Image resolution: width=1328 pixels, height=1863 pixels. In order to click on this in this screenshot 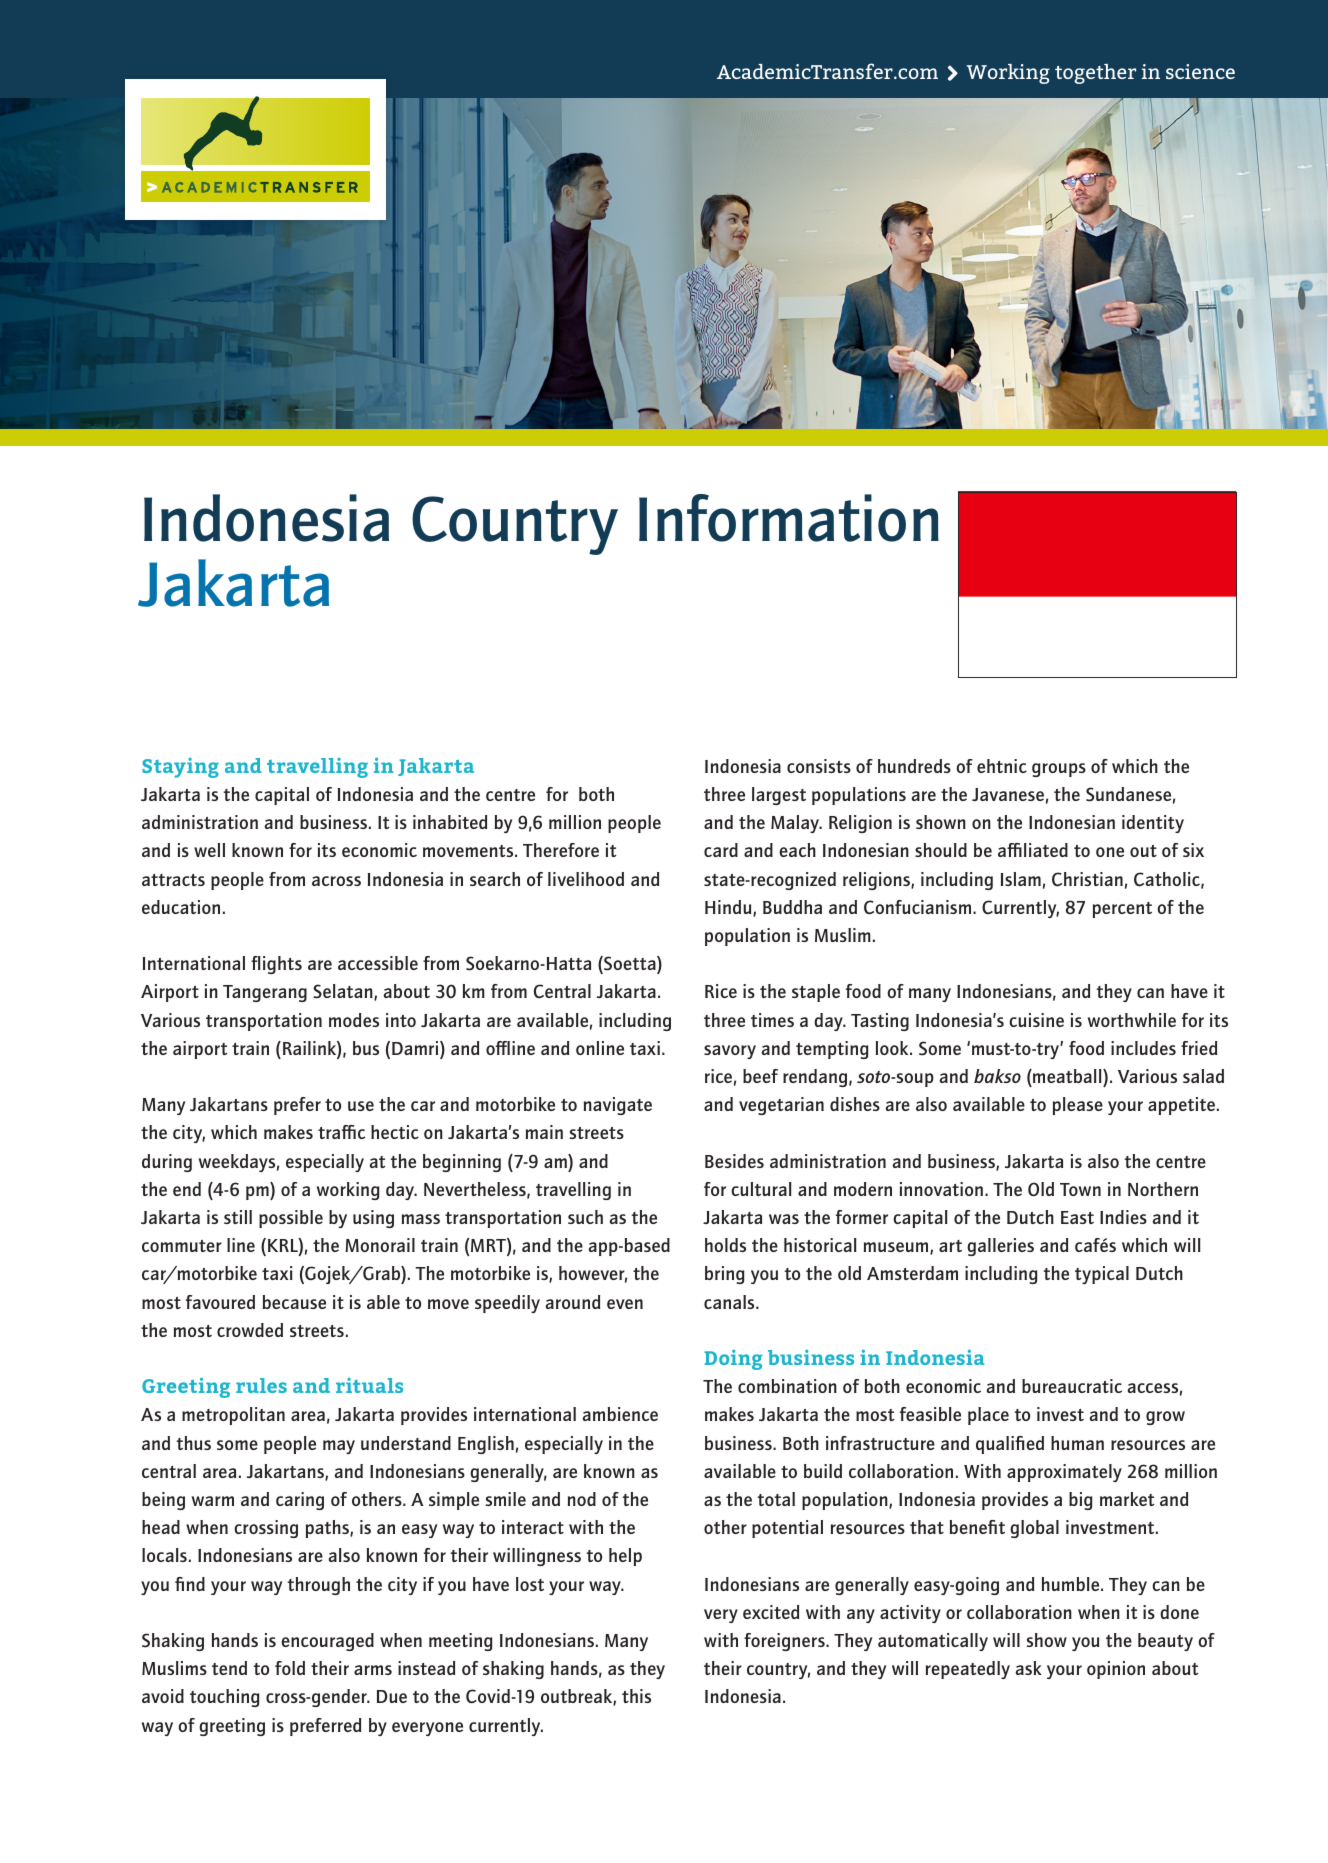, I will do `click(636, 1696)`.
